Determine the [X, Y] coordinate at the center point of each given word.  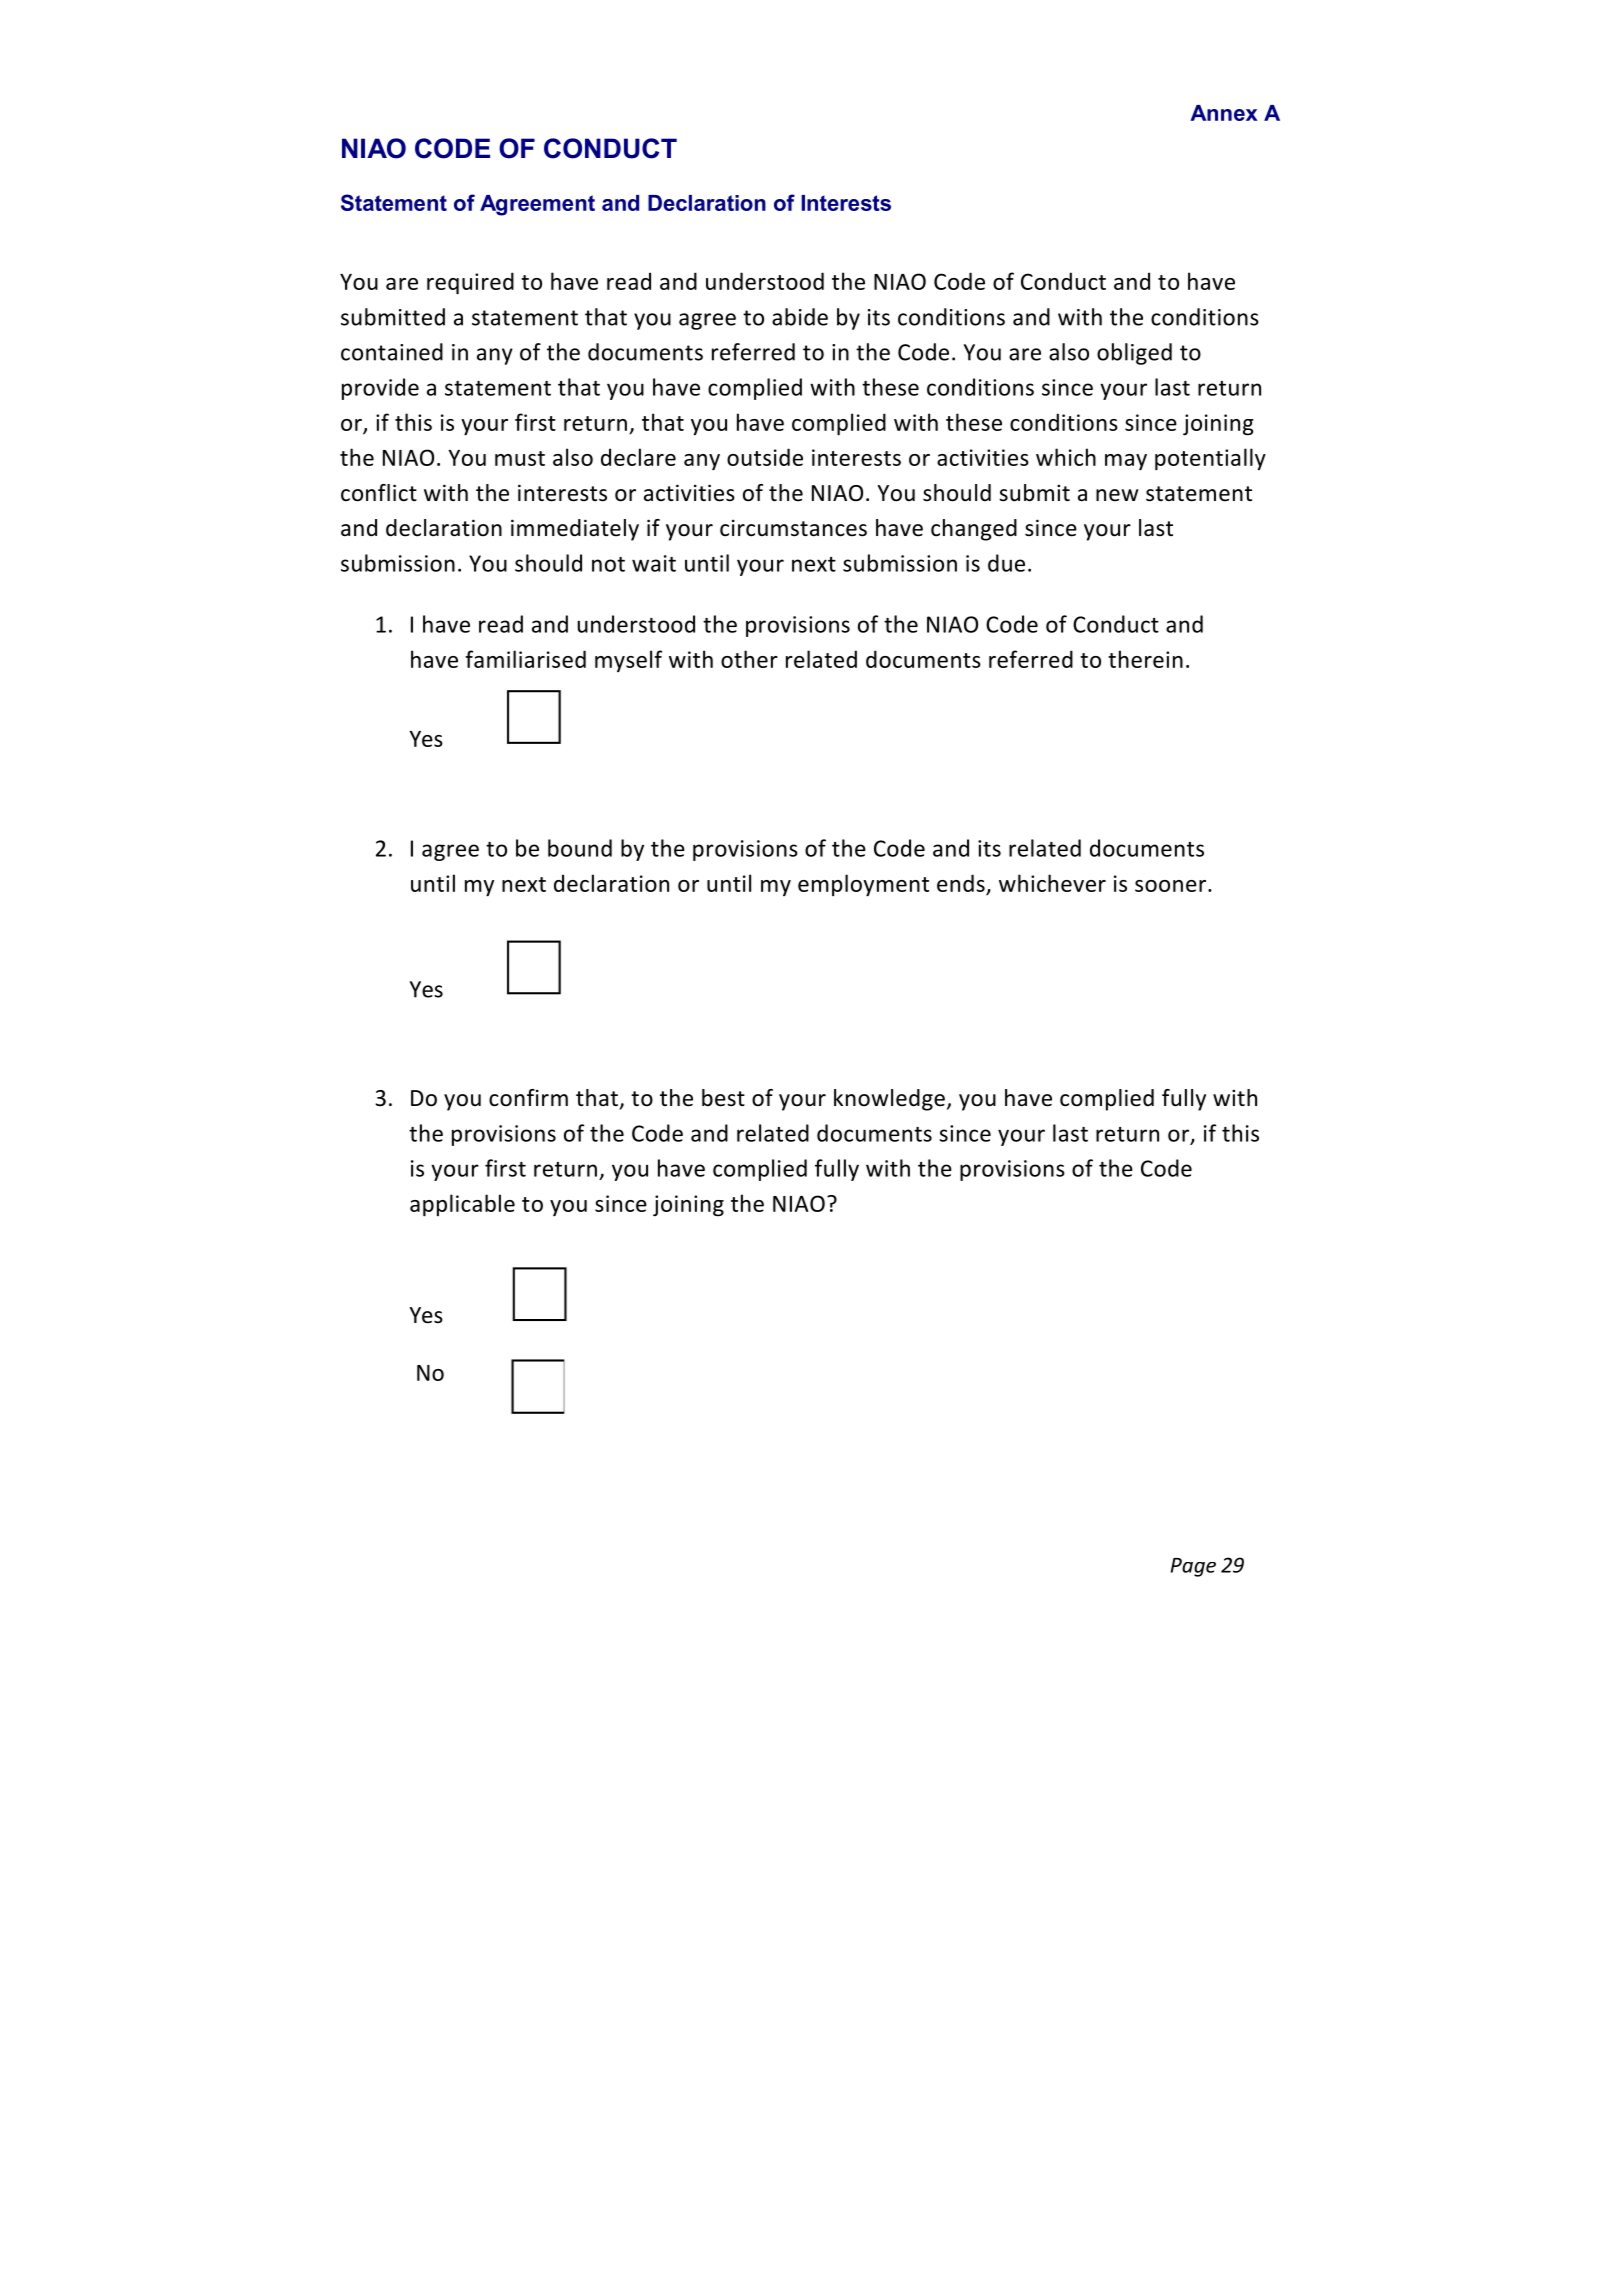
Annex [1224, 113]
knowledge [889, 1100]
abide [800, 317]
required [470, 283]
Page [1193, 1567]
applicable [462, 1205]
